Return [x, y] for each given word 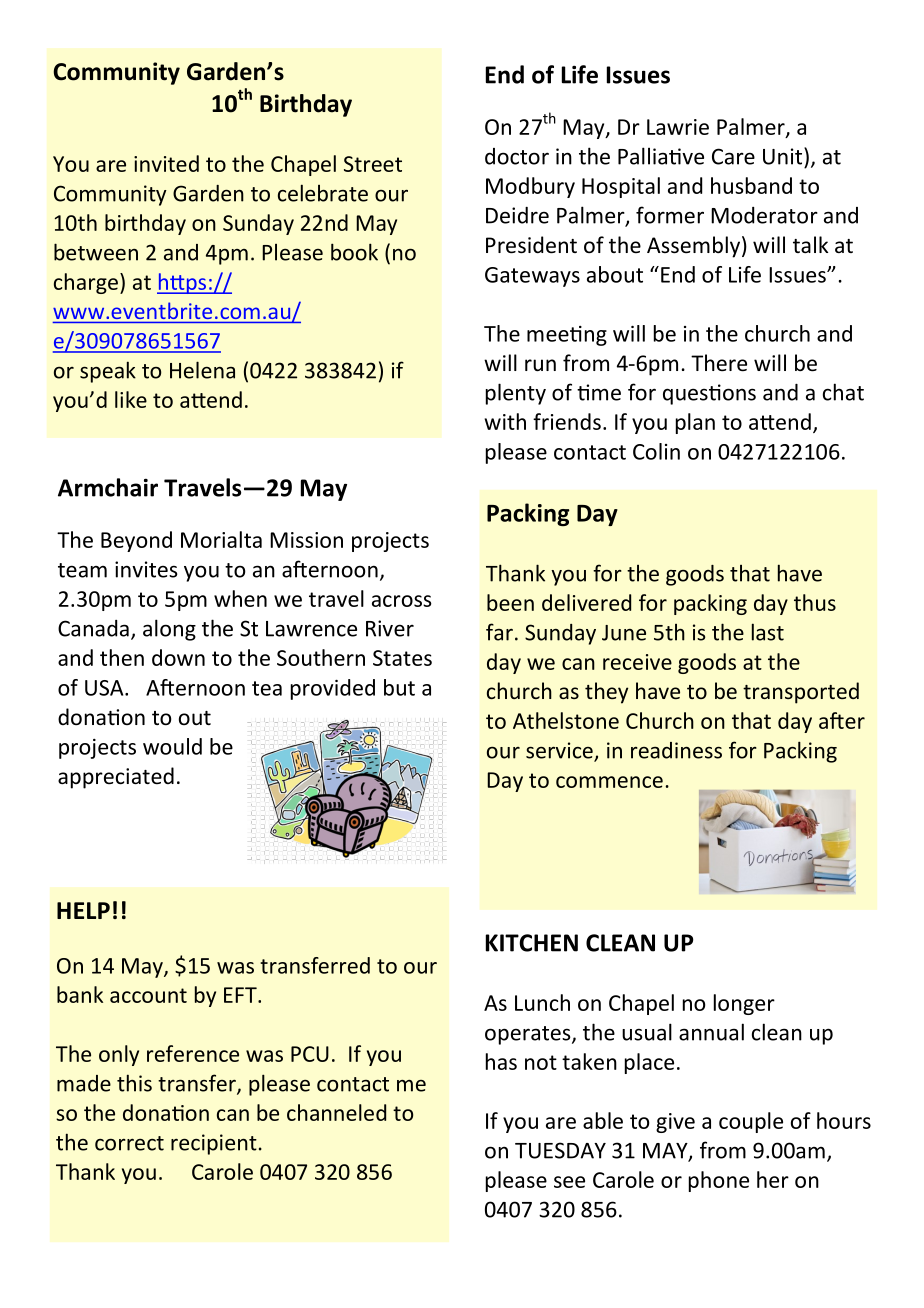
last [768, 632]
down [178, 657]
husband [751, 185]
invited [166, 163]
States [402, 658]
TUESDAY [560, 1150]
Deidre [517, 215]
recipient [214, 1144]
